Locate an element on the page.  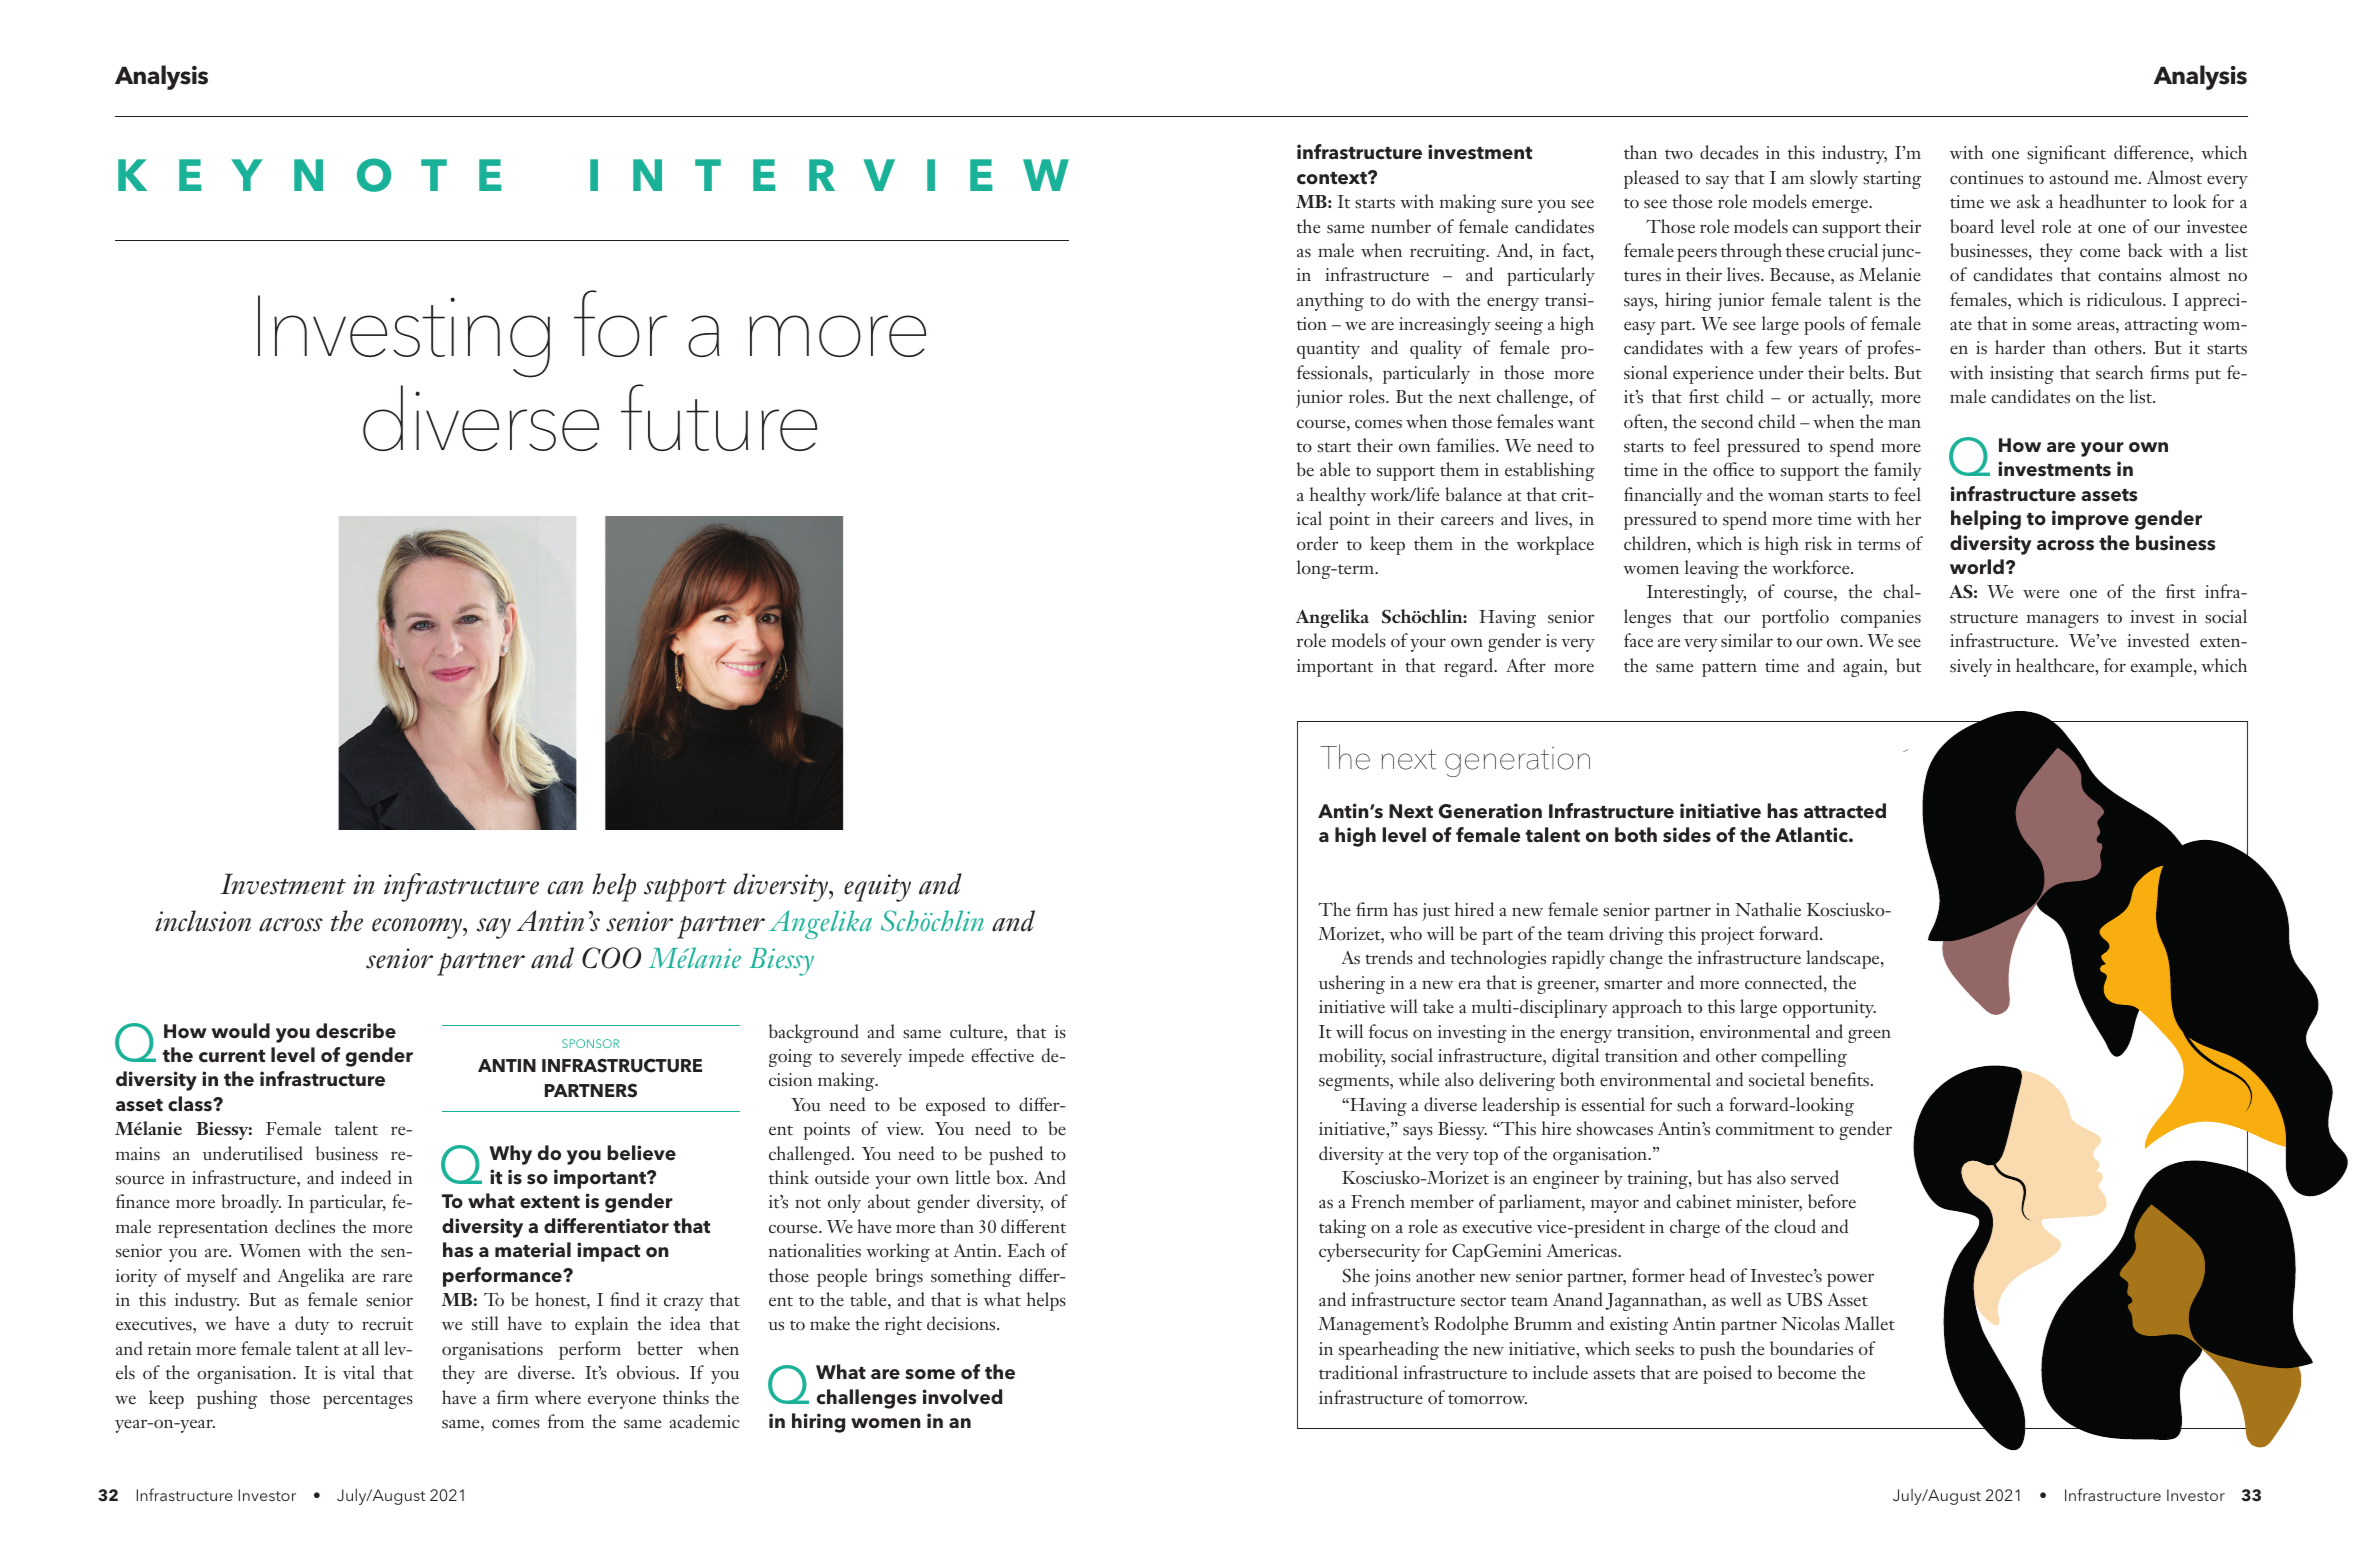
inclusion is located at coordinates (203, 921).
